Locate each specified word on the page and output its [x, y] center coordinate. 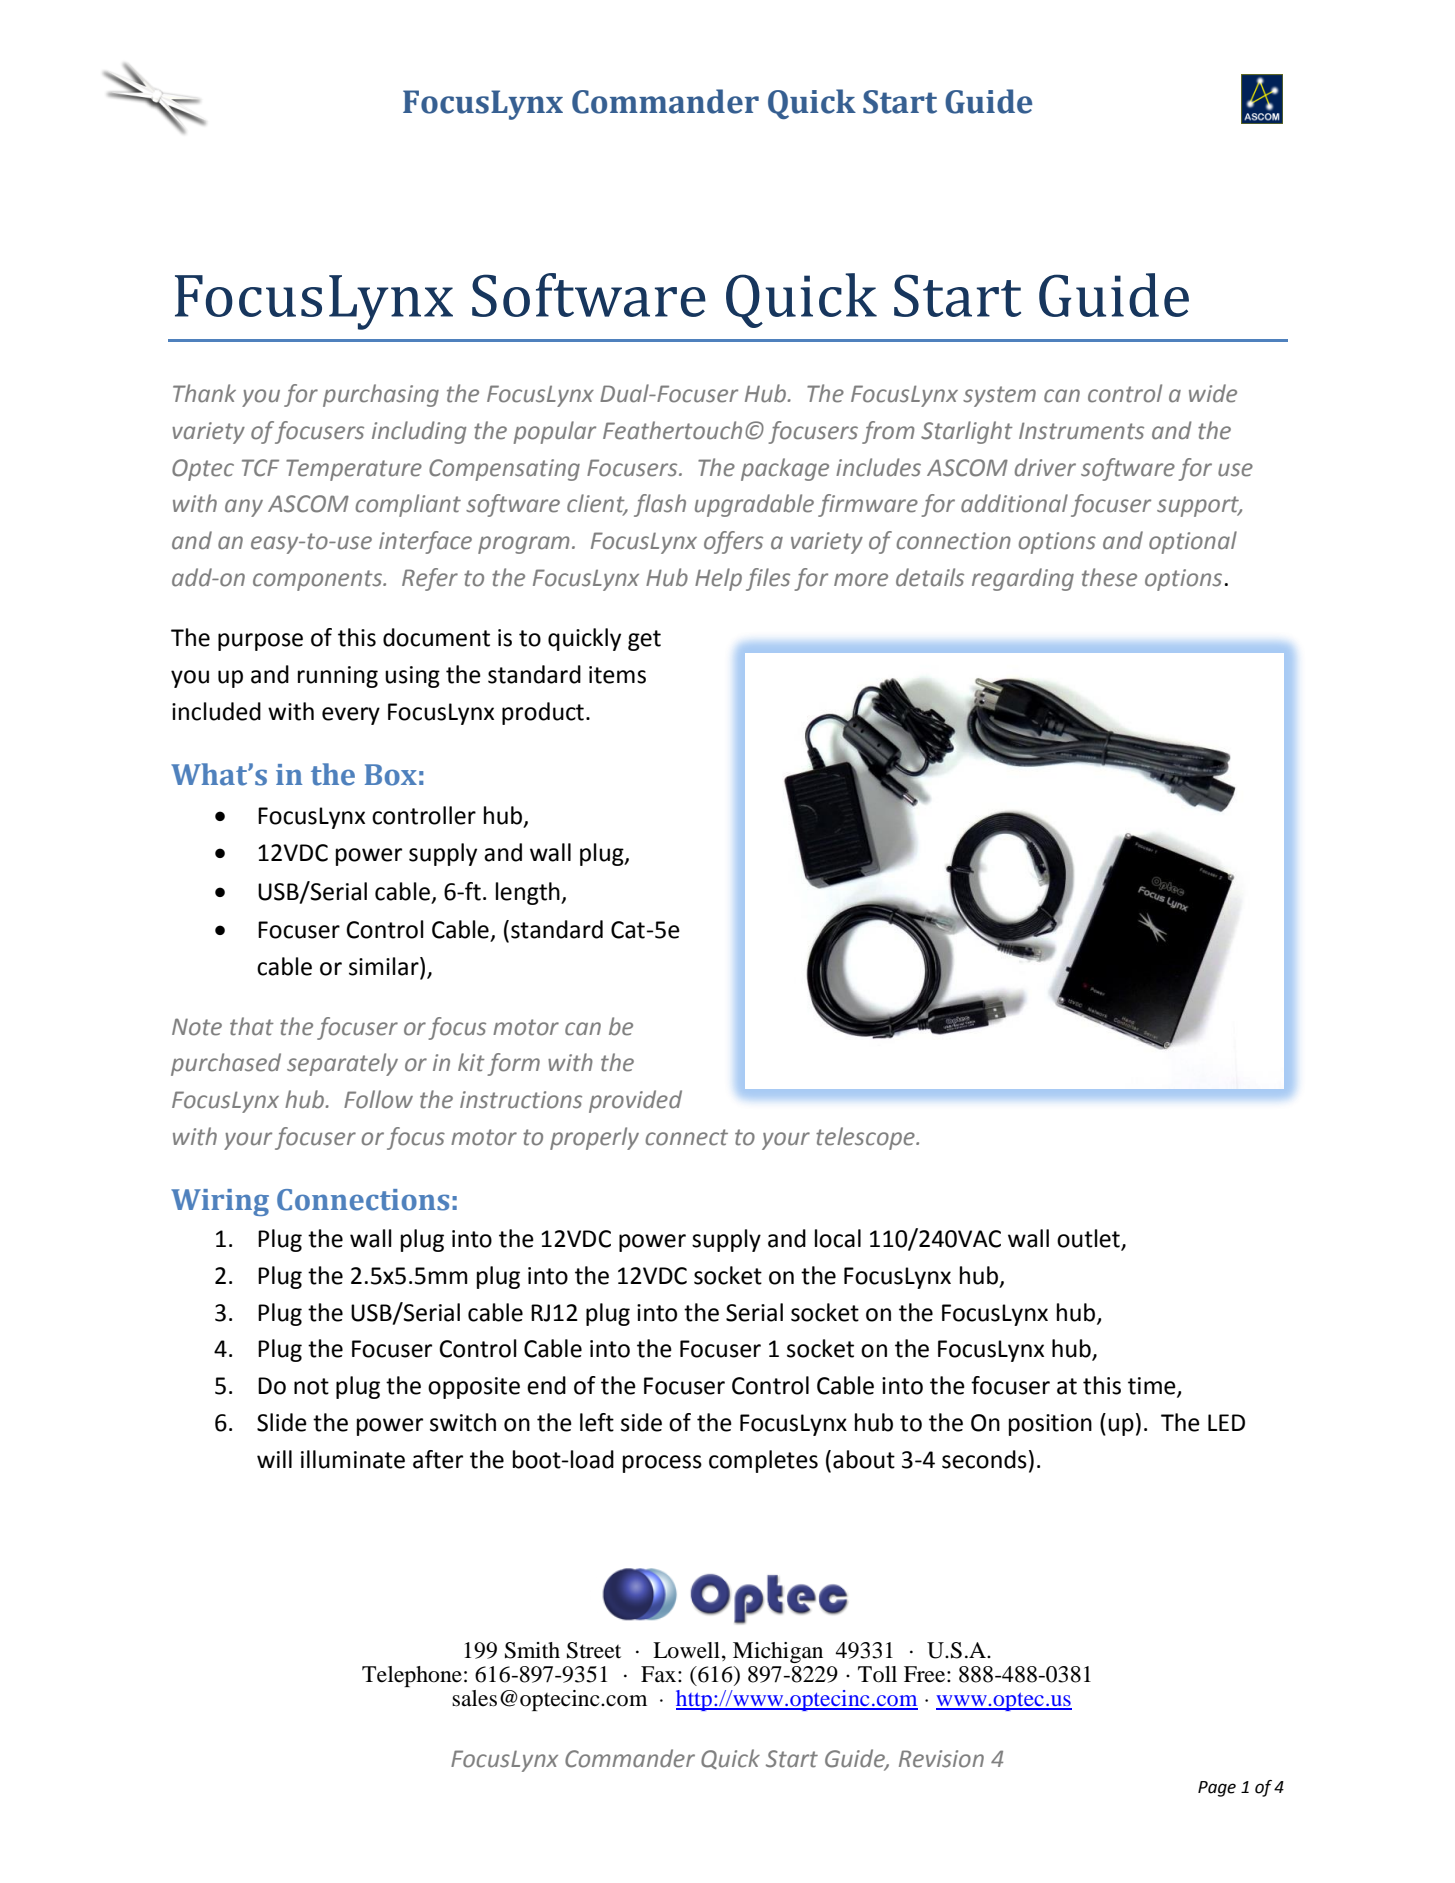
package [785, 469]
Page [1217, 1789]
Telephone [412, 1676]
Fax [660, 1674]
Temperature [354, 470]
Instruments [1081, 431]
